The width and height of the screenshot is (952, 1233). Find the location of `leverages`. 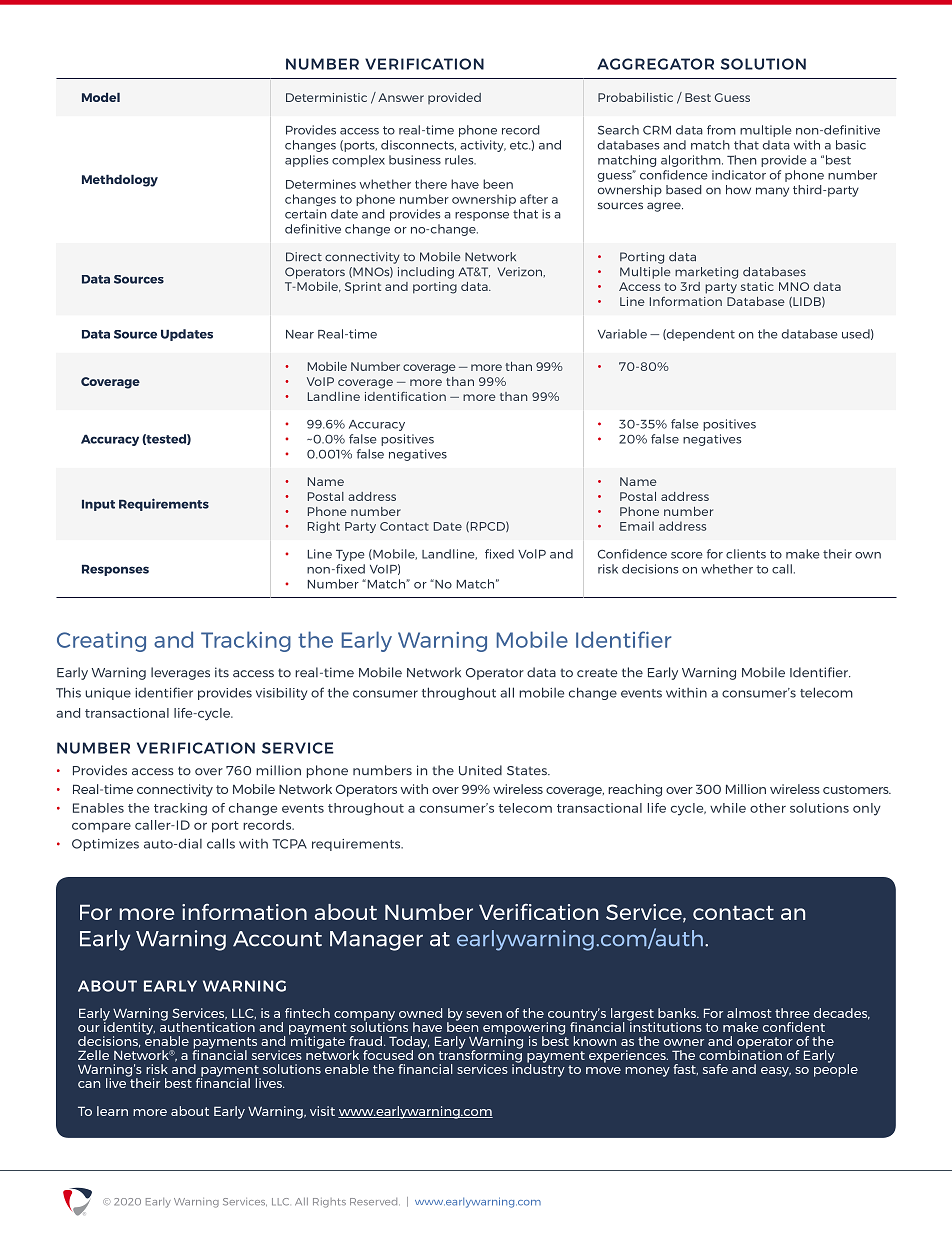

leverages is located at coordinates (180, 673).
